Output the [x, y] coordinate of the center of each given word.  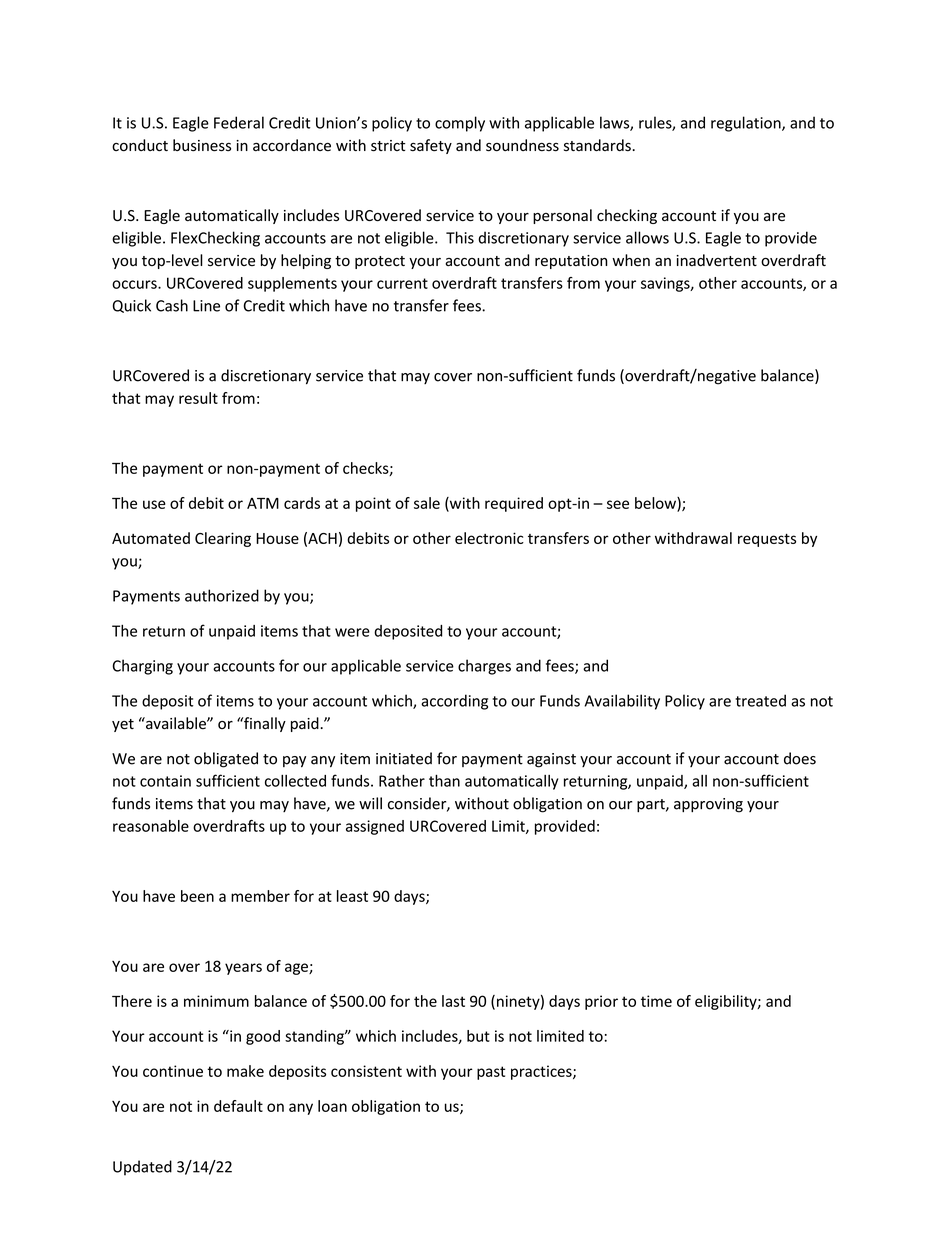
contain [165, 781]
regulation [747, 124]
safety [431, 146]
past [491, 1073]
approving [708, 805]
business [202, 145]
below [656, 504]
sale [427, 503]
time [656, 1001]
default [238, 1106]
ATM [263, 503]
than [444, 780]
